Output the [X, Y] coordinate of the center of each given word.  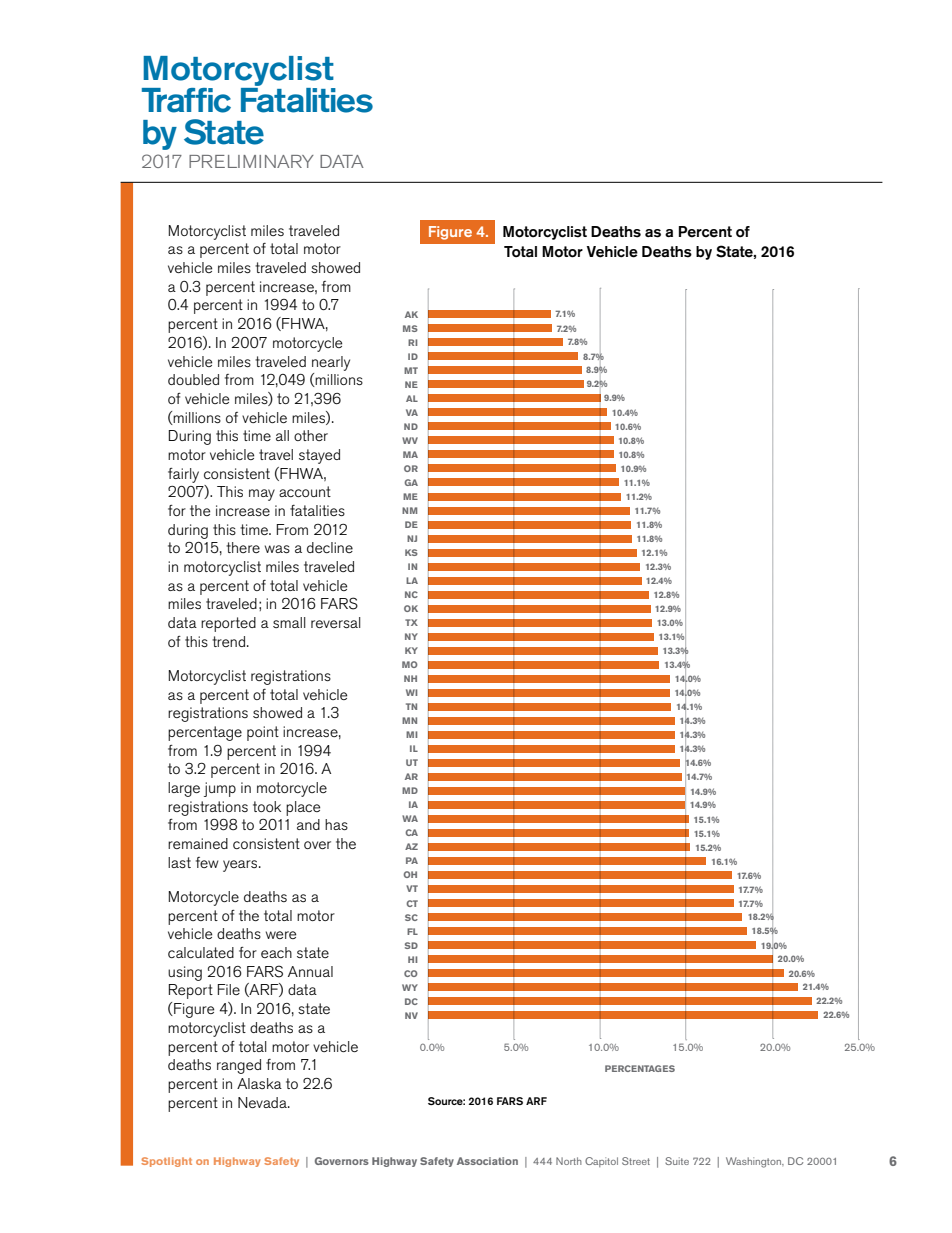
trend [230, 641]
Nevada [263, 1102]
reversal [336, 622]
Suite [677, 1161]
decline [330, 547]
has [336, 824]
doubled [193, 379]
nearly [331, 363]
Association [487, 1161]
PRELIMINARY [251, 161]
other [311, 435]
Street [636, 1161]
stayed [319, 456]
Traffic [186, 100]
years [241, 866]
